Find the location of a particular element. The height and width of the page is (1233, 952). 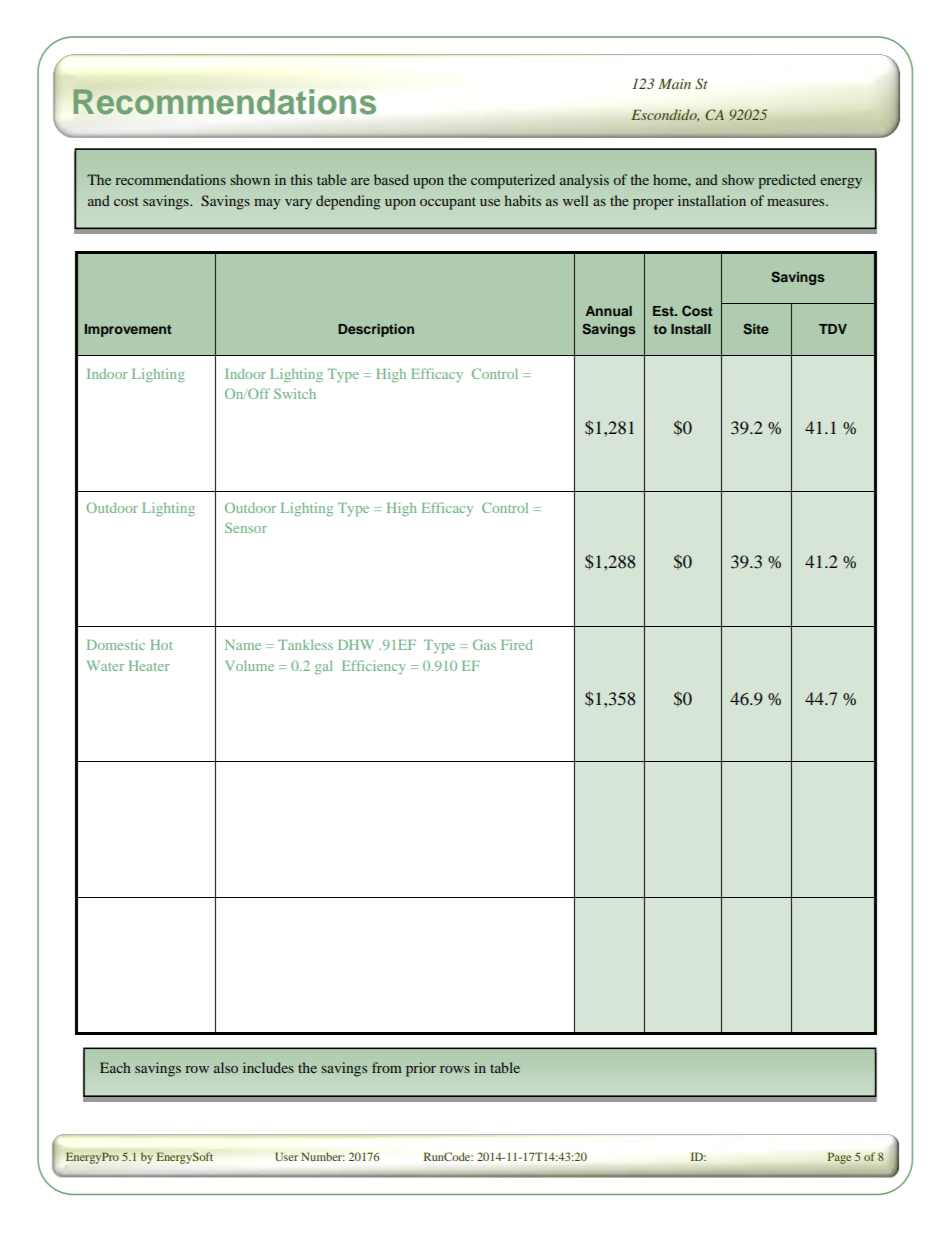

this is located at coordinates (301, 179).
